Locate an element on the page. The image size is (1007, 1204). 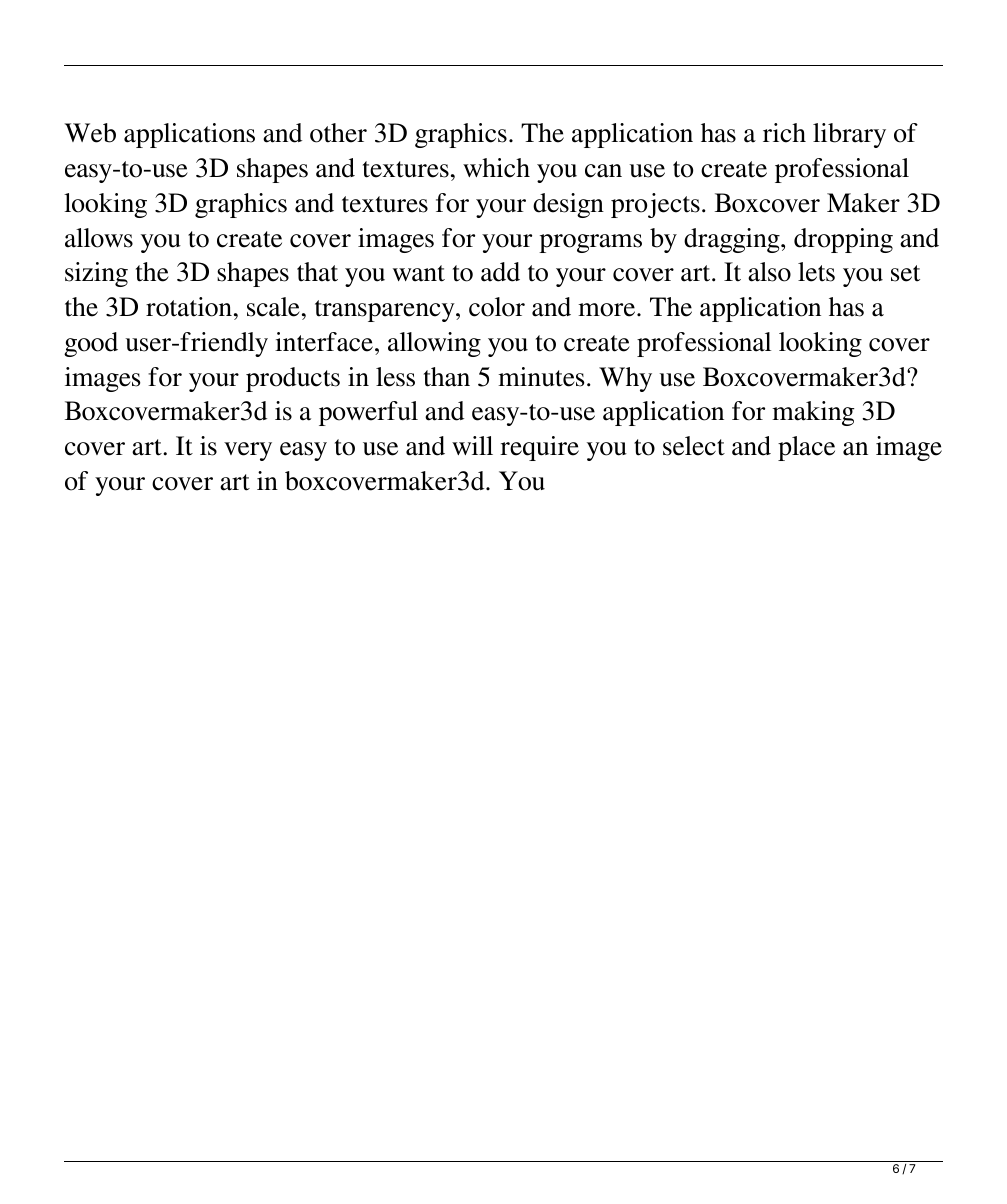
sizing is located at coordinates (96, 274).
